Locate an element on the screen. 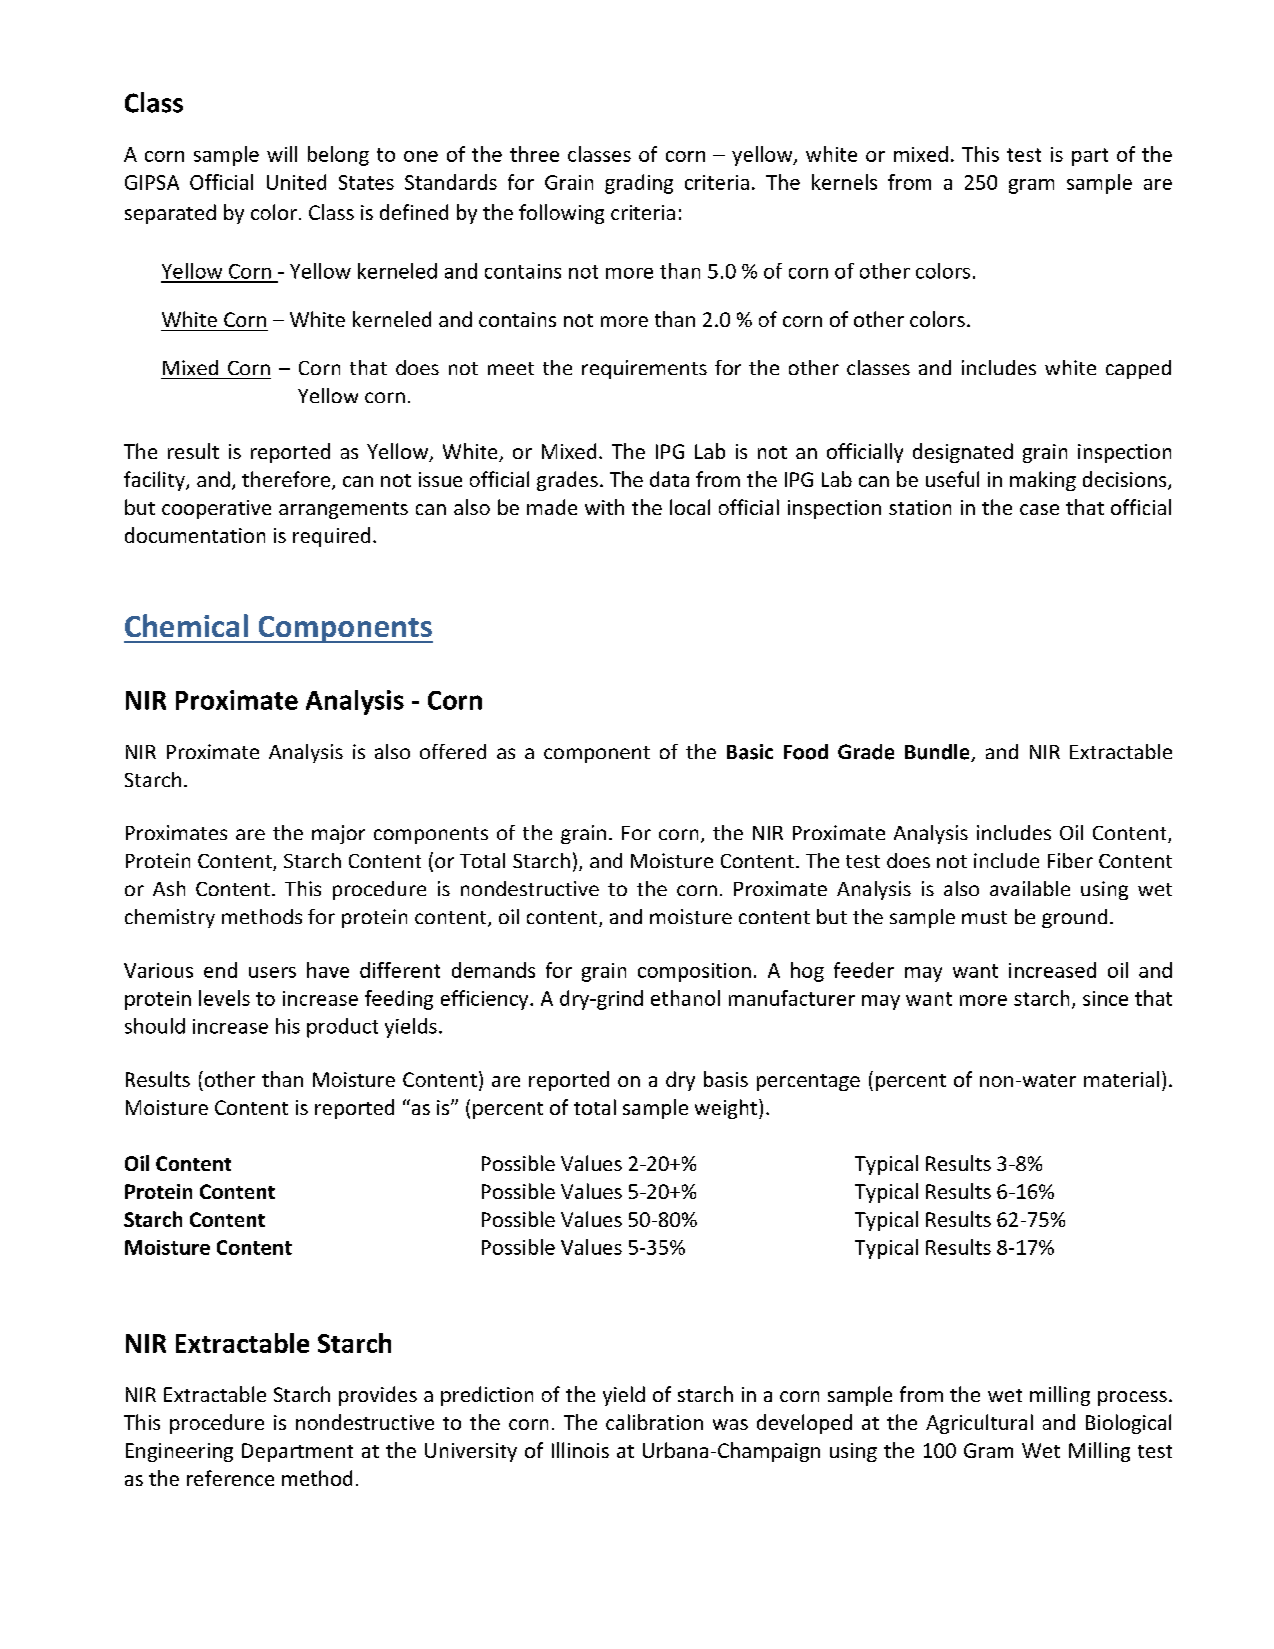 This screenshot has width=1274, height=1649. Basic is located at coordinates (750, 752).
